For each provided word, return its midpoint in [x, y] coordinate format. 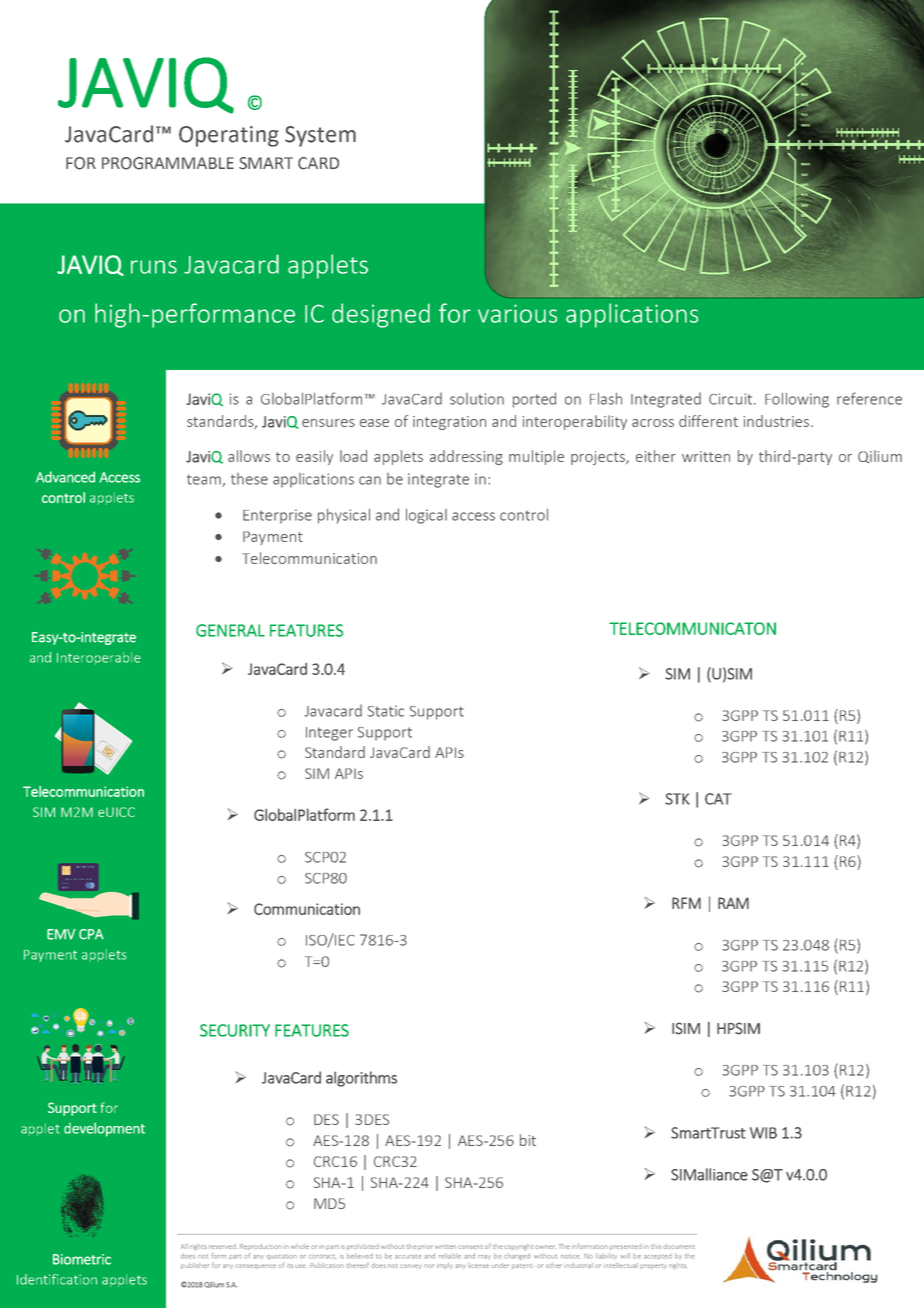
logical [426, 516]
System [320, 136]
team [205, 480]
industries [776, 421]
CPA [91, 934]
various [517, 313]
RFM [686, 903]
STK [677, 799]
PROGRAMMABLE [168, 163]
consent [470, 1247]
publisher [195, 1266]
